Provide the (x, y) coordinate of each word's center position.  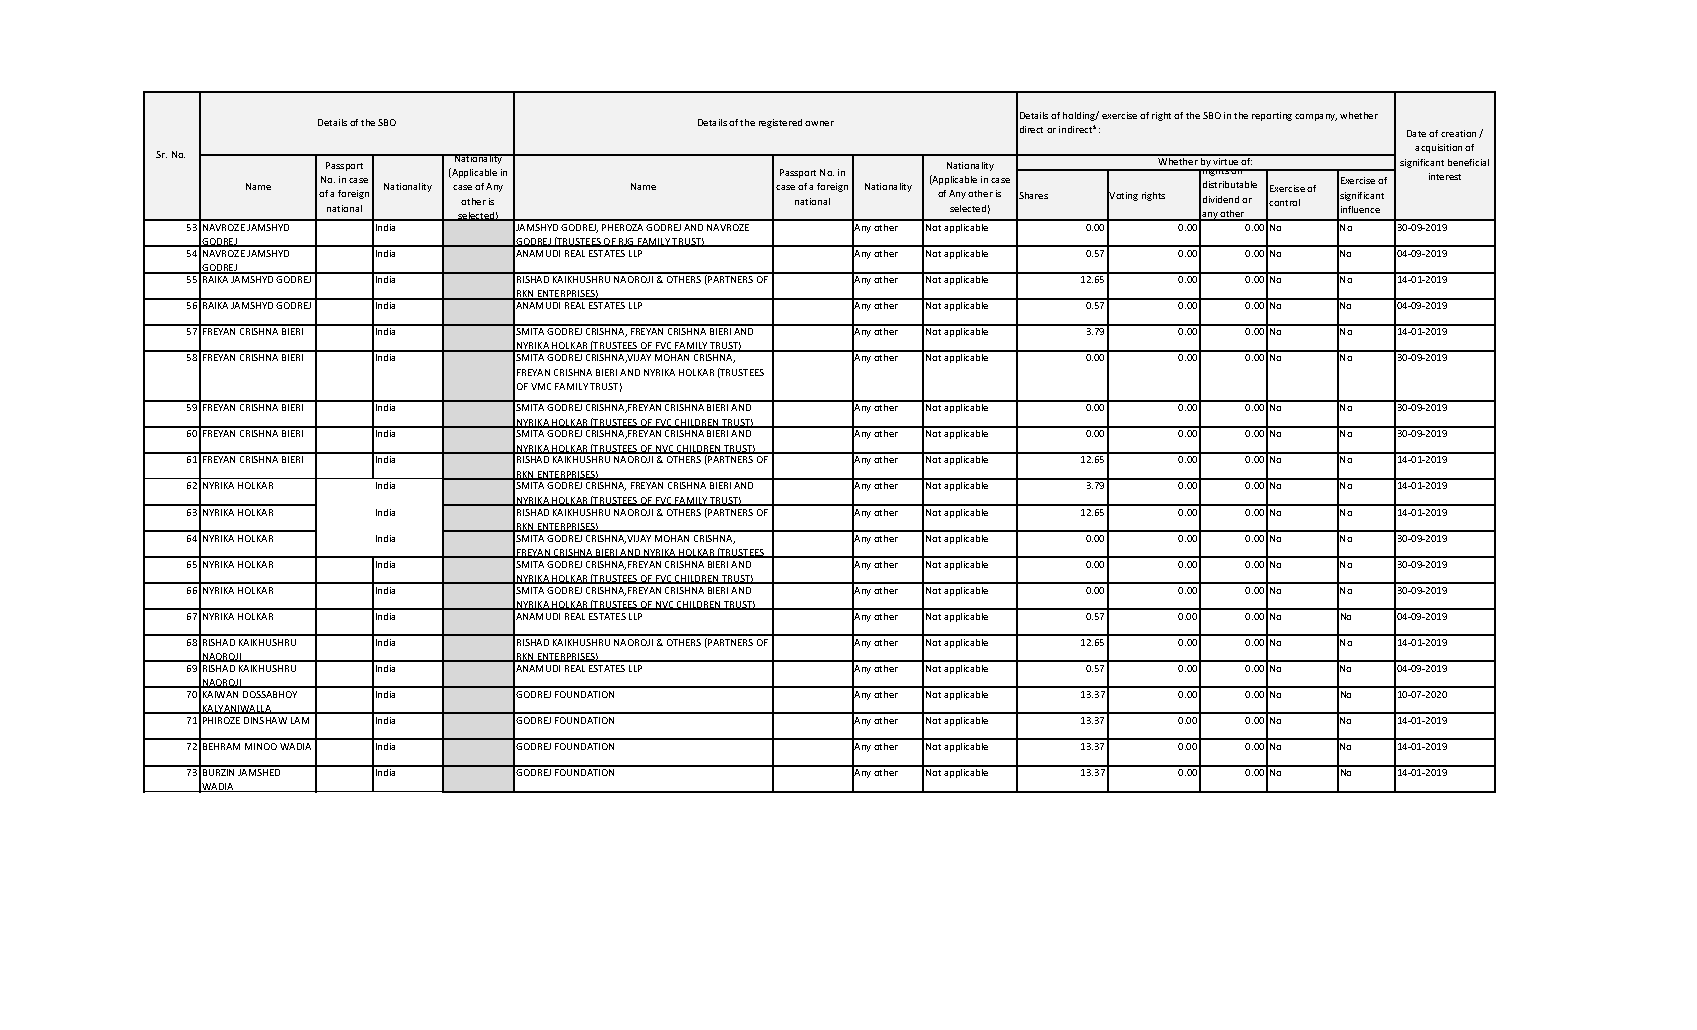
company (1316, 117)
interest (1445, 176)
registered (780, 123)
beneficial (1468, 162)
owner (819, 123)
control (1284, 202)
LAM (300, 720)
